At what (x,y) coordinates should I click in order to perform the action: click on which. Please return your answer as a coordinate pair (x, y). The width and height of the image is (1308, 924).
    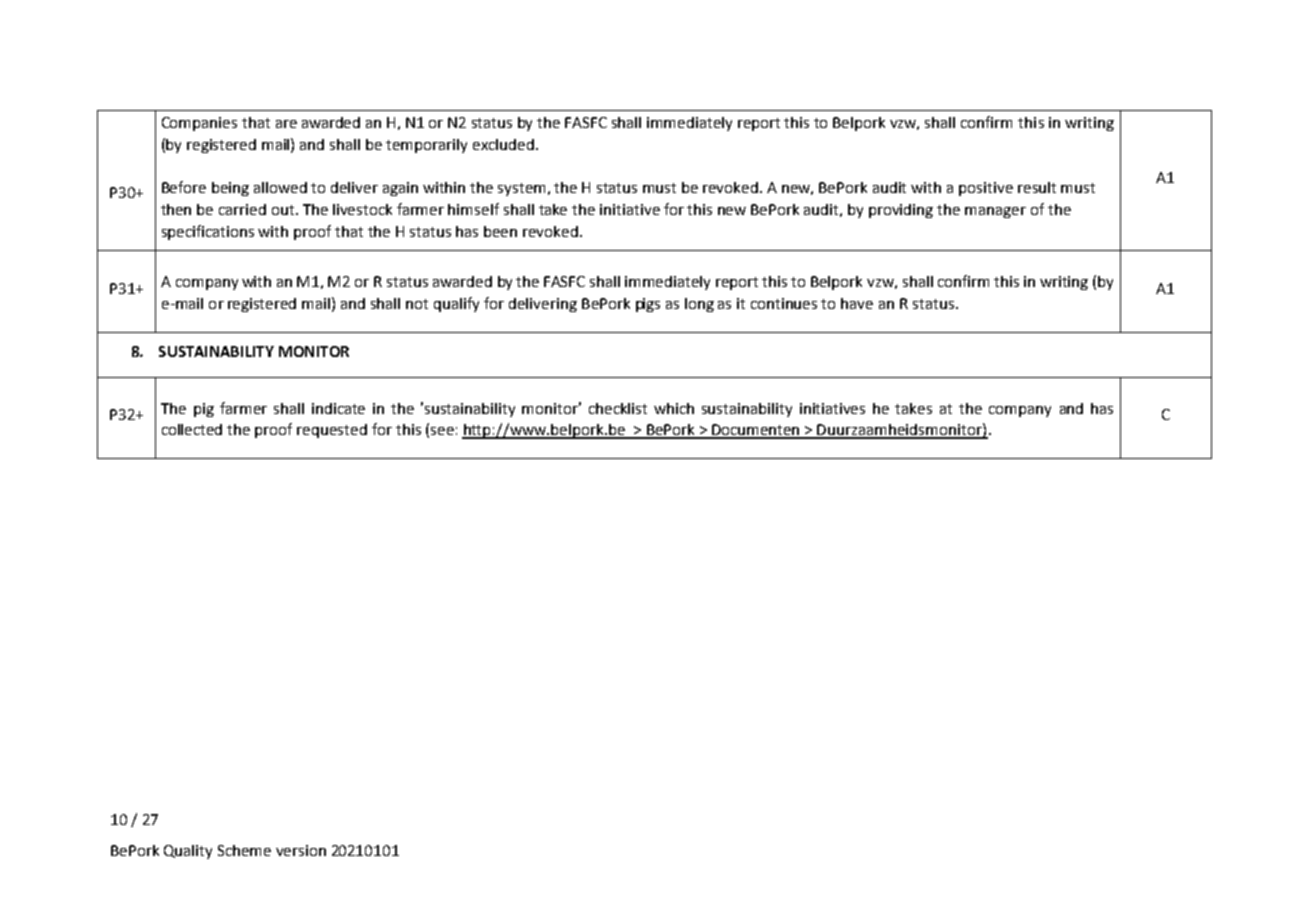
    Looking at the image, I should click on (674, 408).
